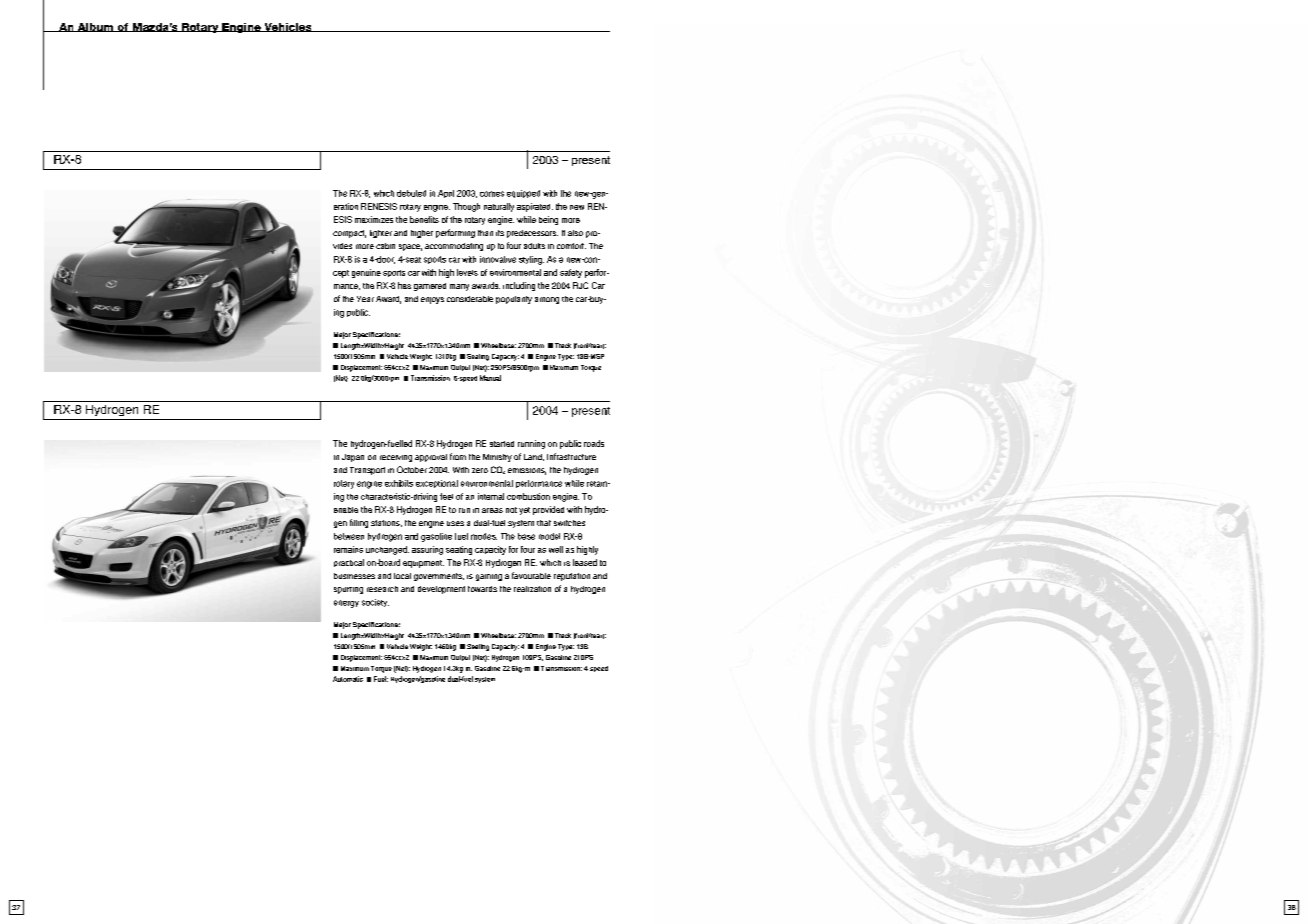  I want to click on Automatic, so click(348, 679).
